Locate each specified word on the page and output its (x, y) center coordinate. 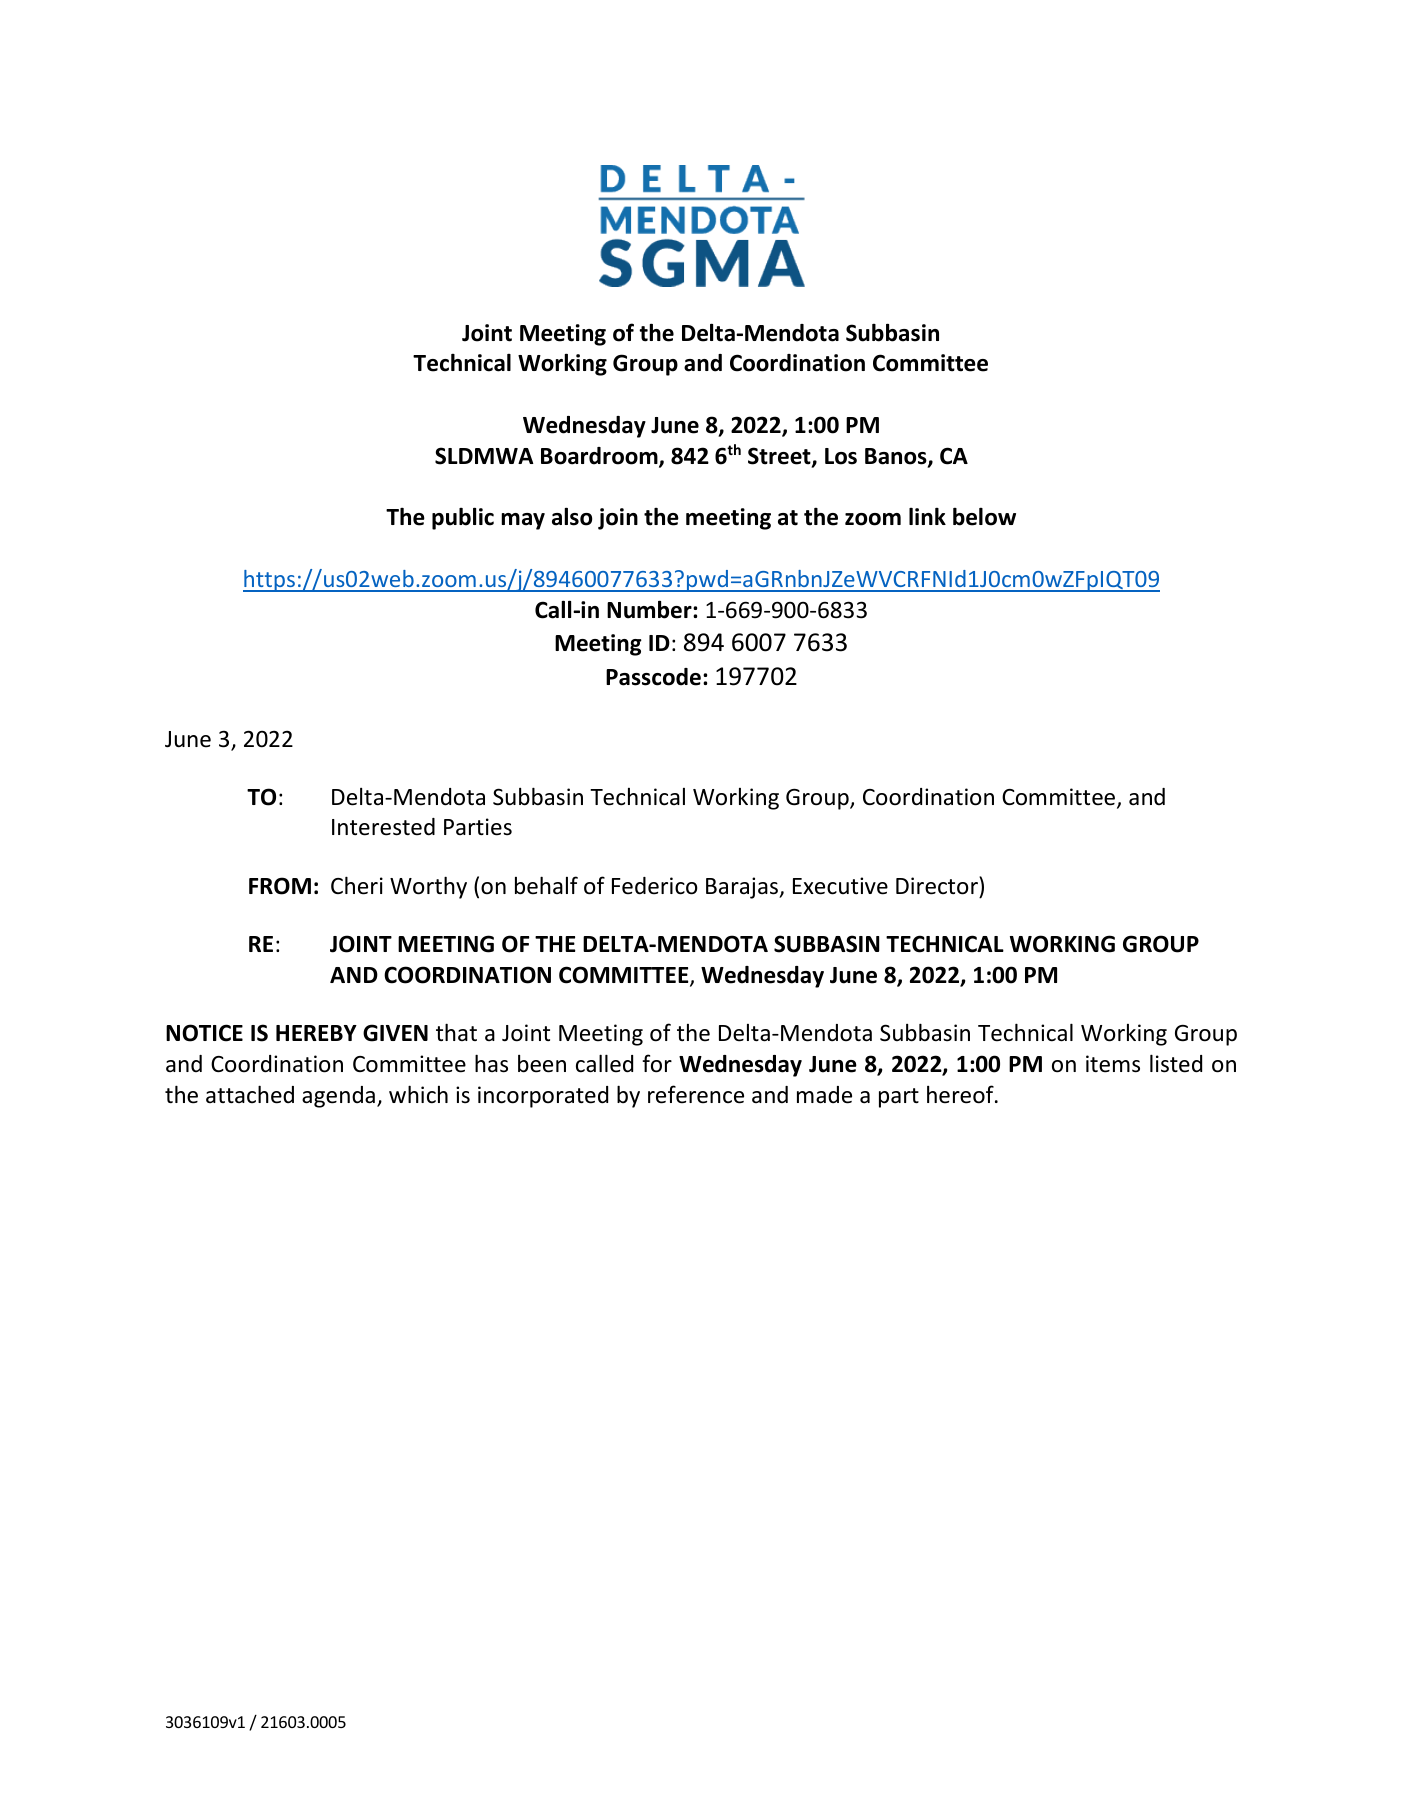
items (1113, 1064)
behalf (546, 885)
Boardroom (600, 457)
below (984, 516)
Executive (840, 886)
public (463, 518)
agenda (338, 1097)
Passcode (653, 677)
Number (650, 609)
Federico (655, 886)
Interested (383, 827)
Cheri (357, 885)
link (927, 516)
